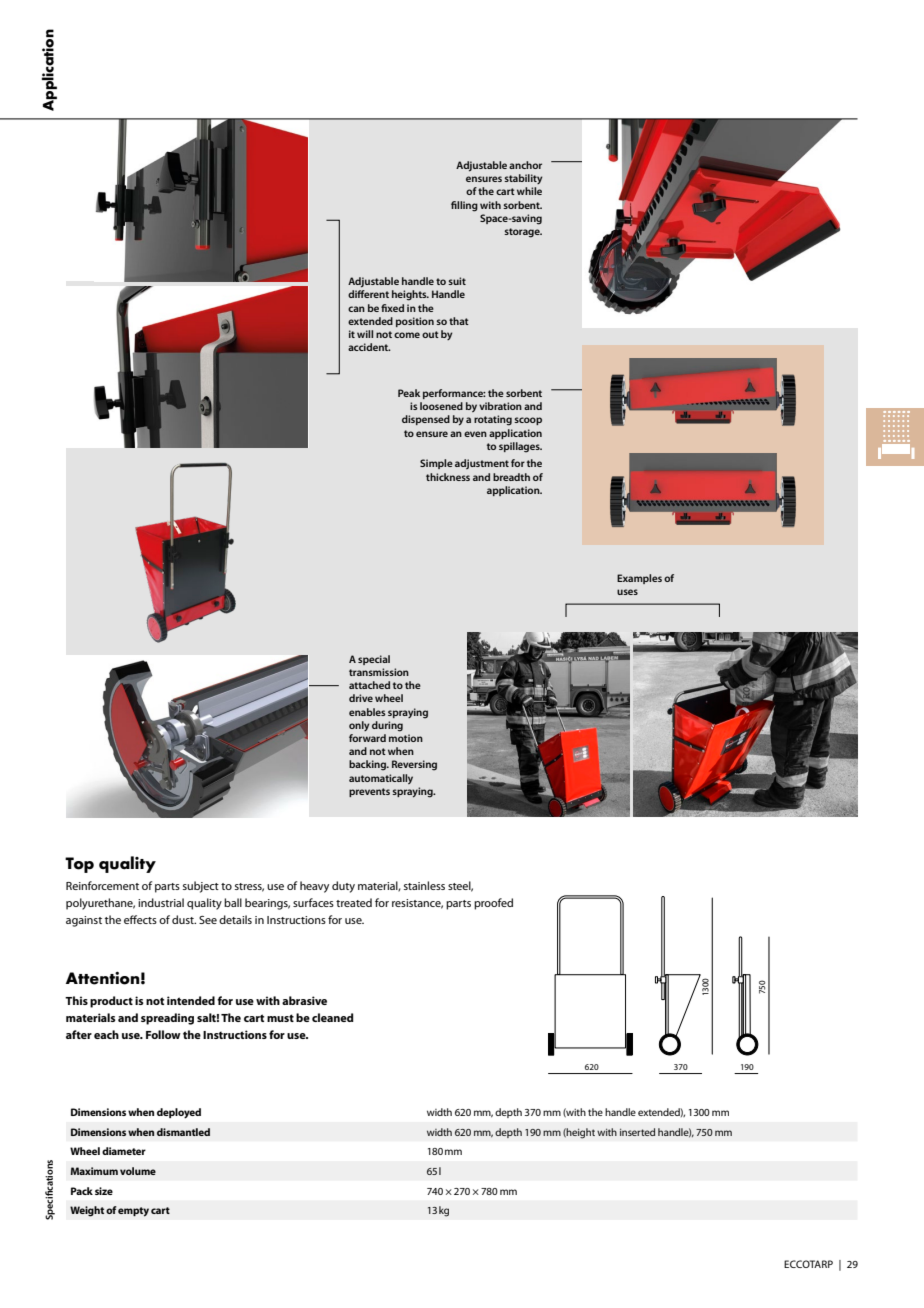  What do you see at coordinates (368, 294) in the page?
I see `different` at bounding box center [368, 294].
